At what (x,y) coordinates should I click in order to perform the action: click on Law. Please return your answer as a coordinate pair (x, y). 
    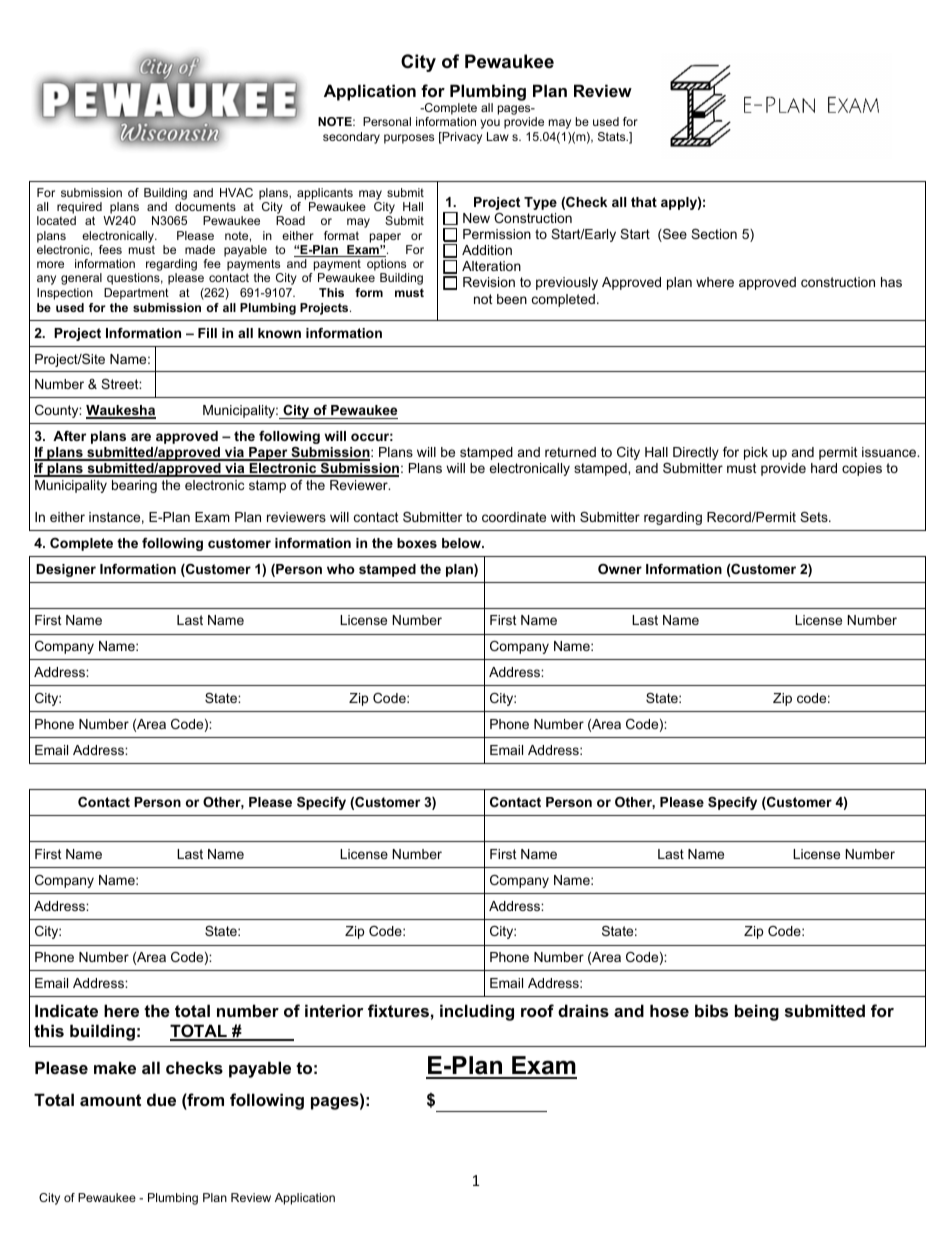
    Looking at the image, I should click on (498, 136).
